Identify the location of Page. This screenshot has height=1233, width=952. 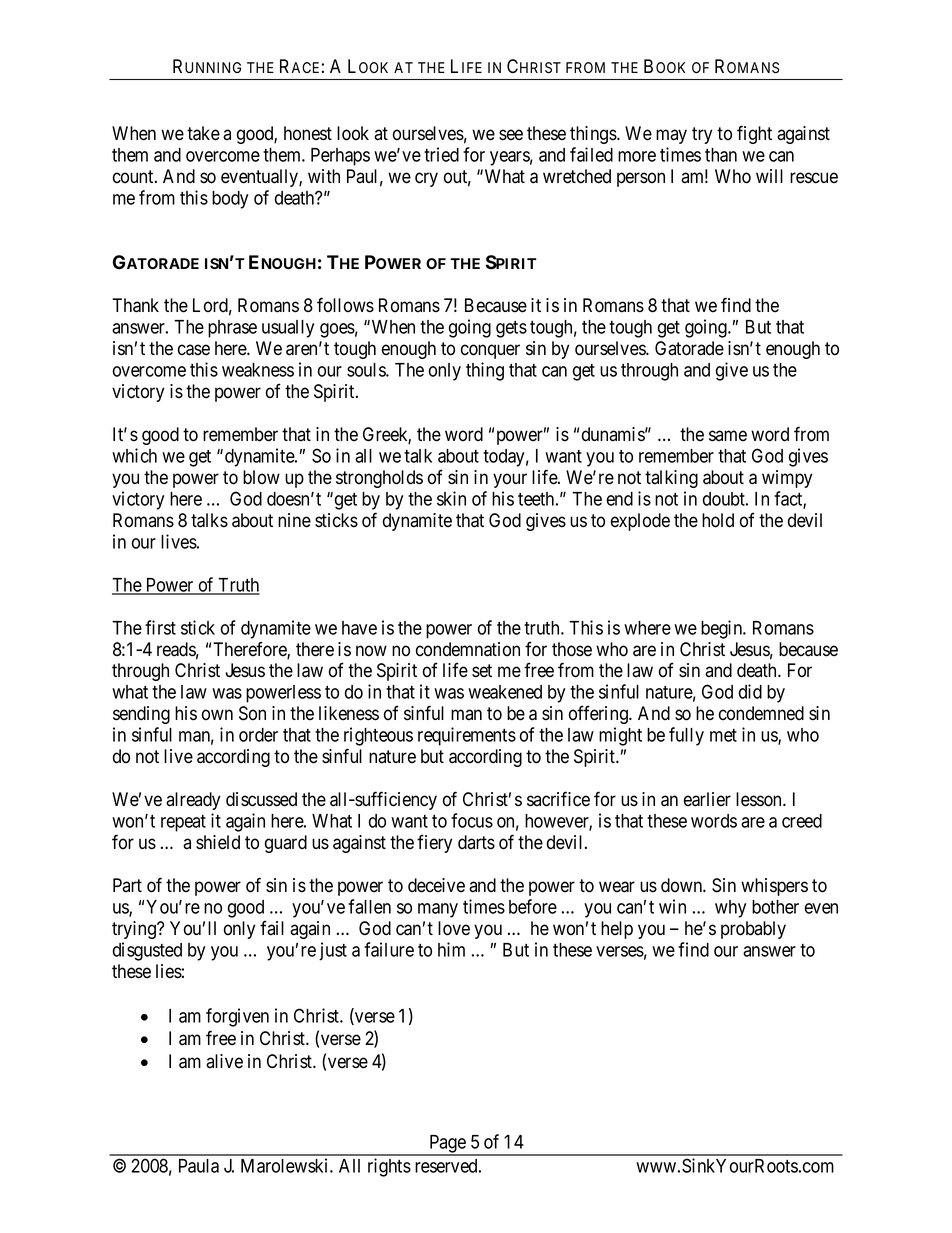
(447, 1145).
